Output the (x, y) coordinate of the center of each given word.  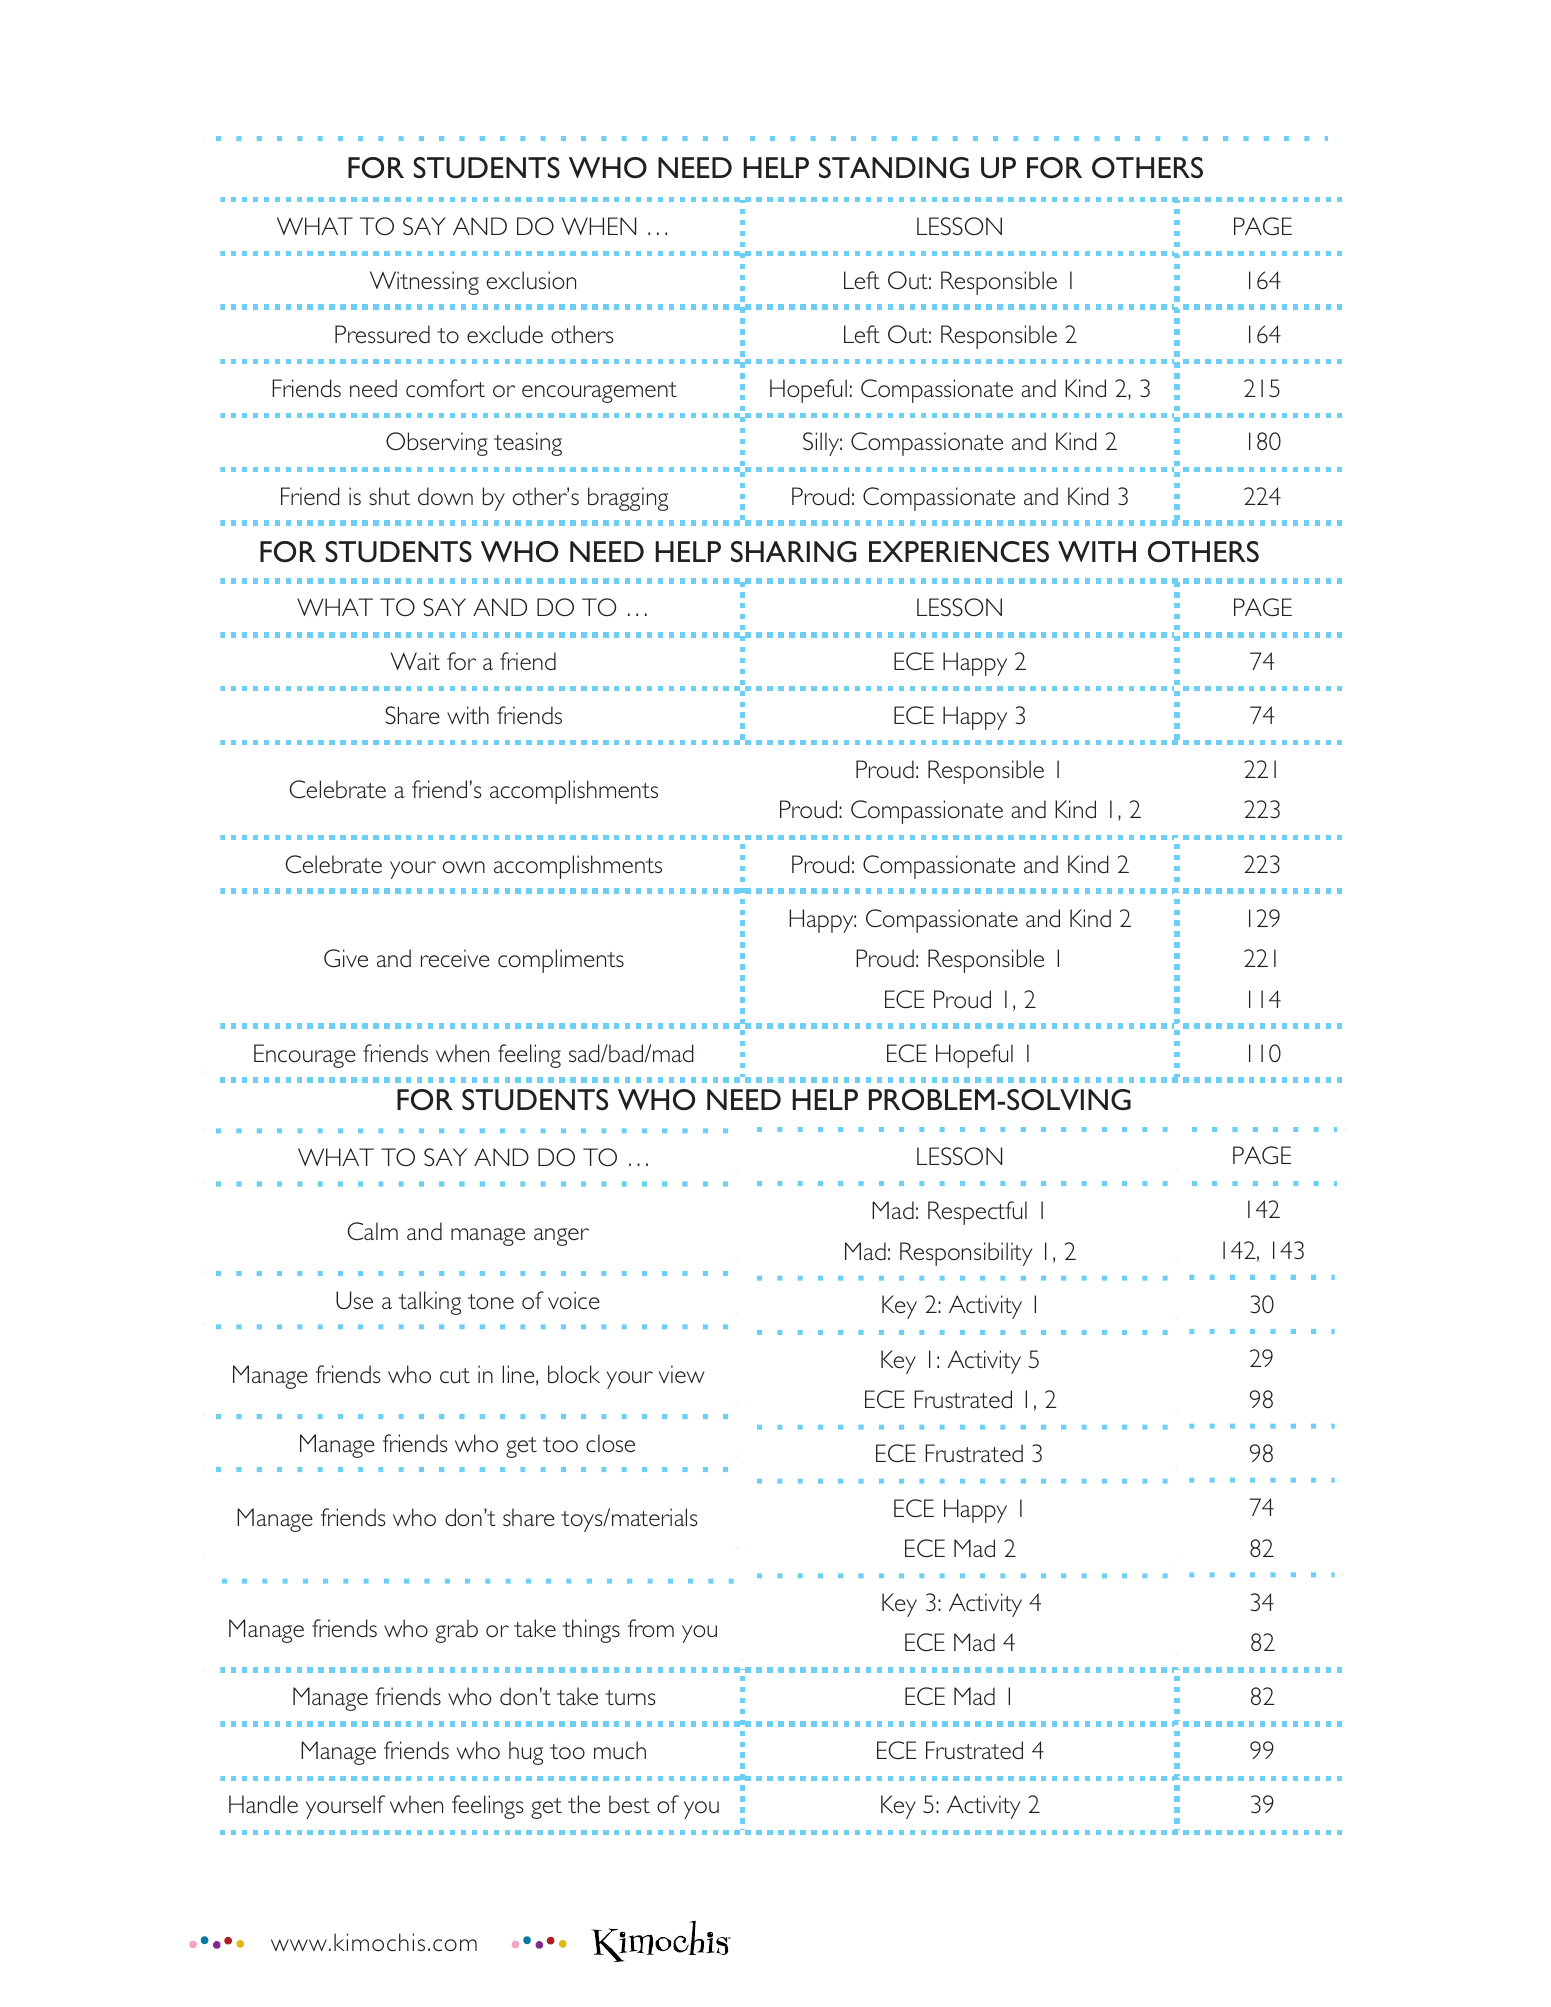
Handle (263, 1804)
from (651, 1628)
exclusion (531, 280)
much (620, 1750)
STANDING (894, 167)
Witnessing (424, 283)
